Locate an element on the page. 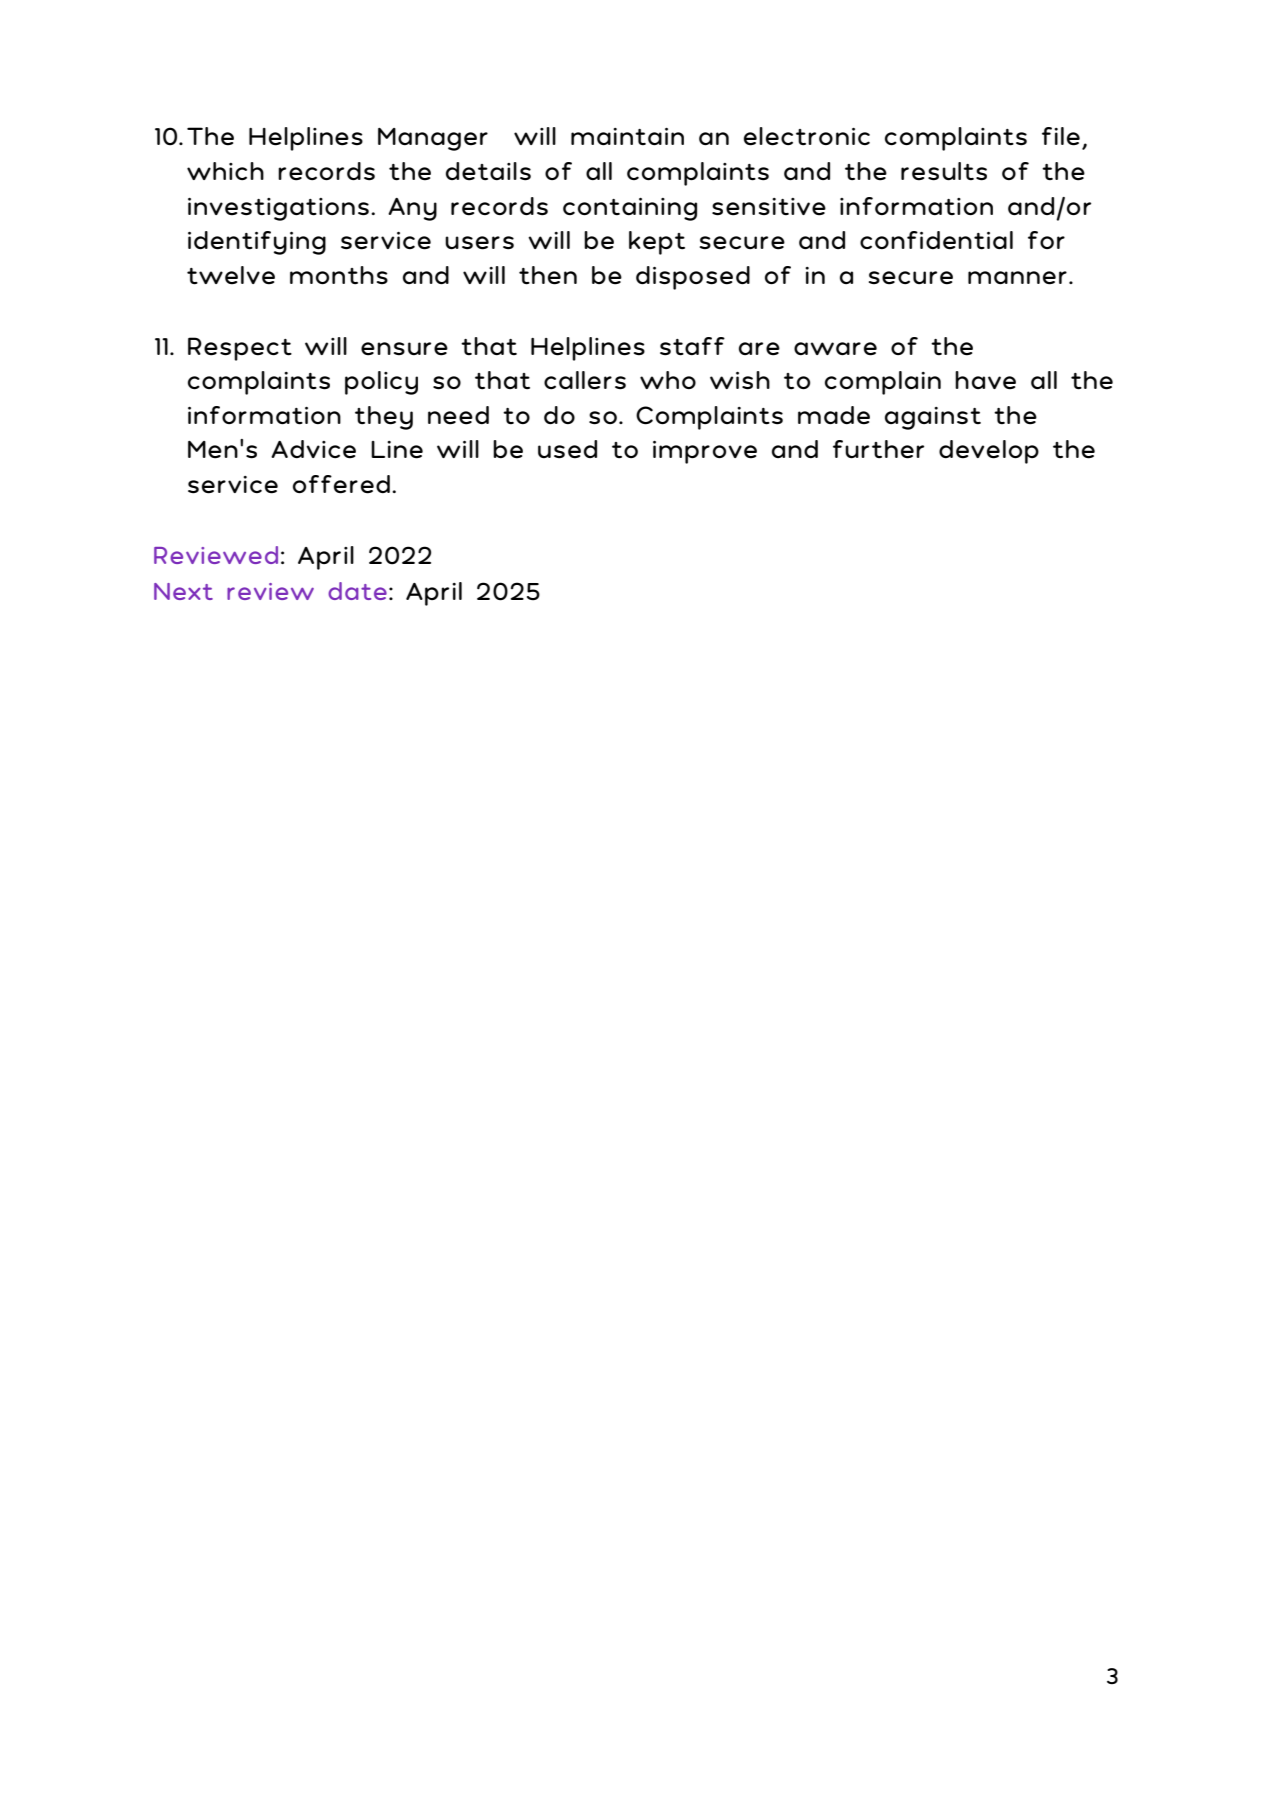 Image resolution: width=1273 pixels, height=1800 pixels. which is located at coordinates (225, 171).
